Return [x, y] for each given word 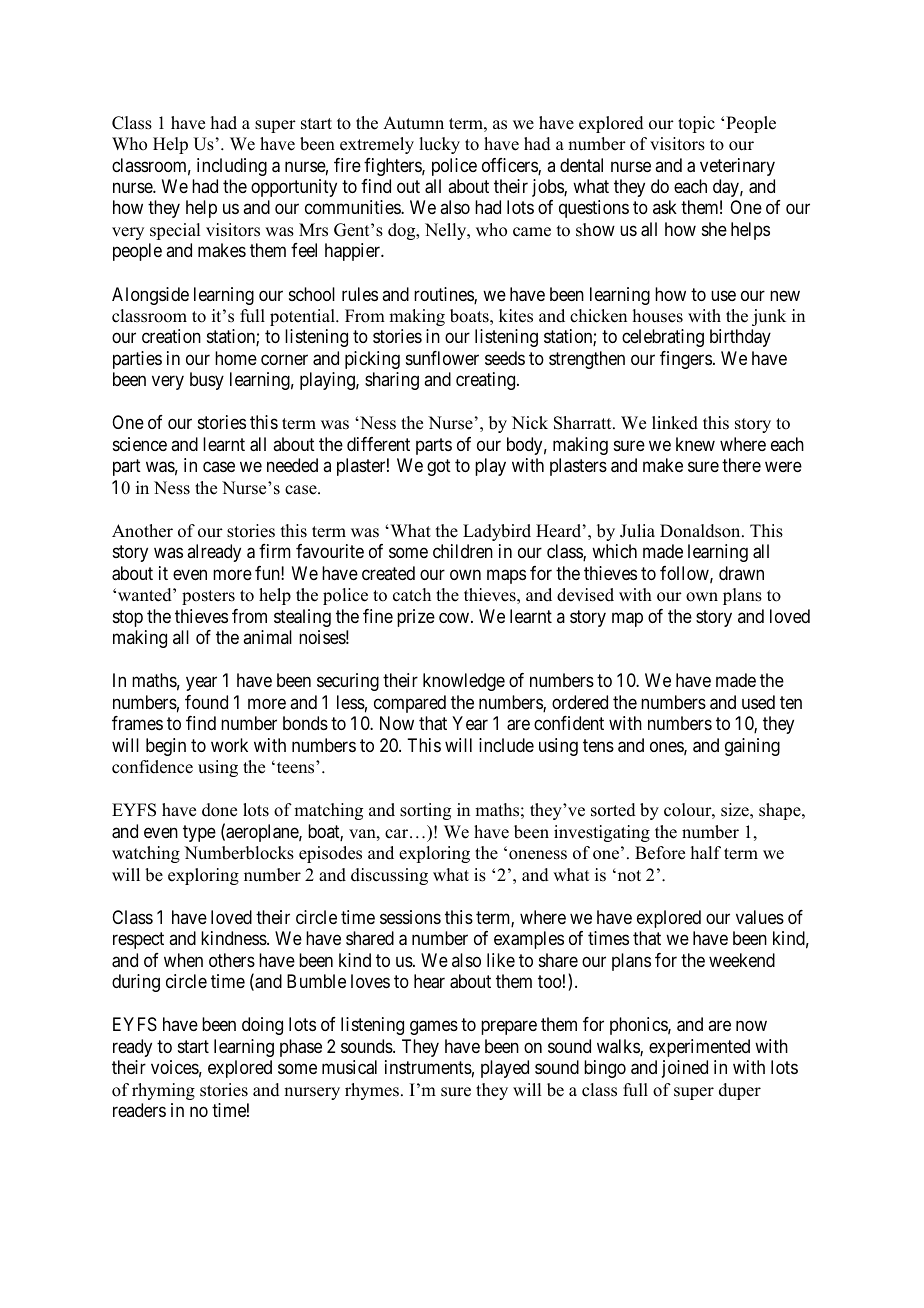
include [506, 745]
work [229, 745]
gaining [752, 747]
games [434, 1028]
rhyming [163, 1091]
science [140, 444]
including [232, 167]
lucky [439, 145]
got [439, 468]
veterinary [737, 167]
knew [695, 444]
